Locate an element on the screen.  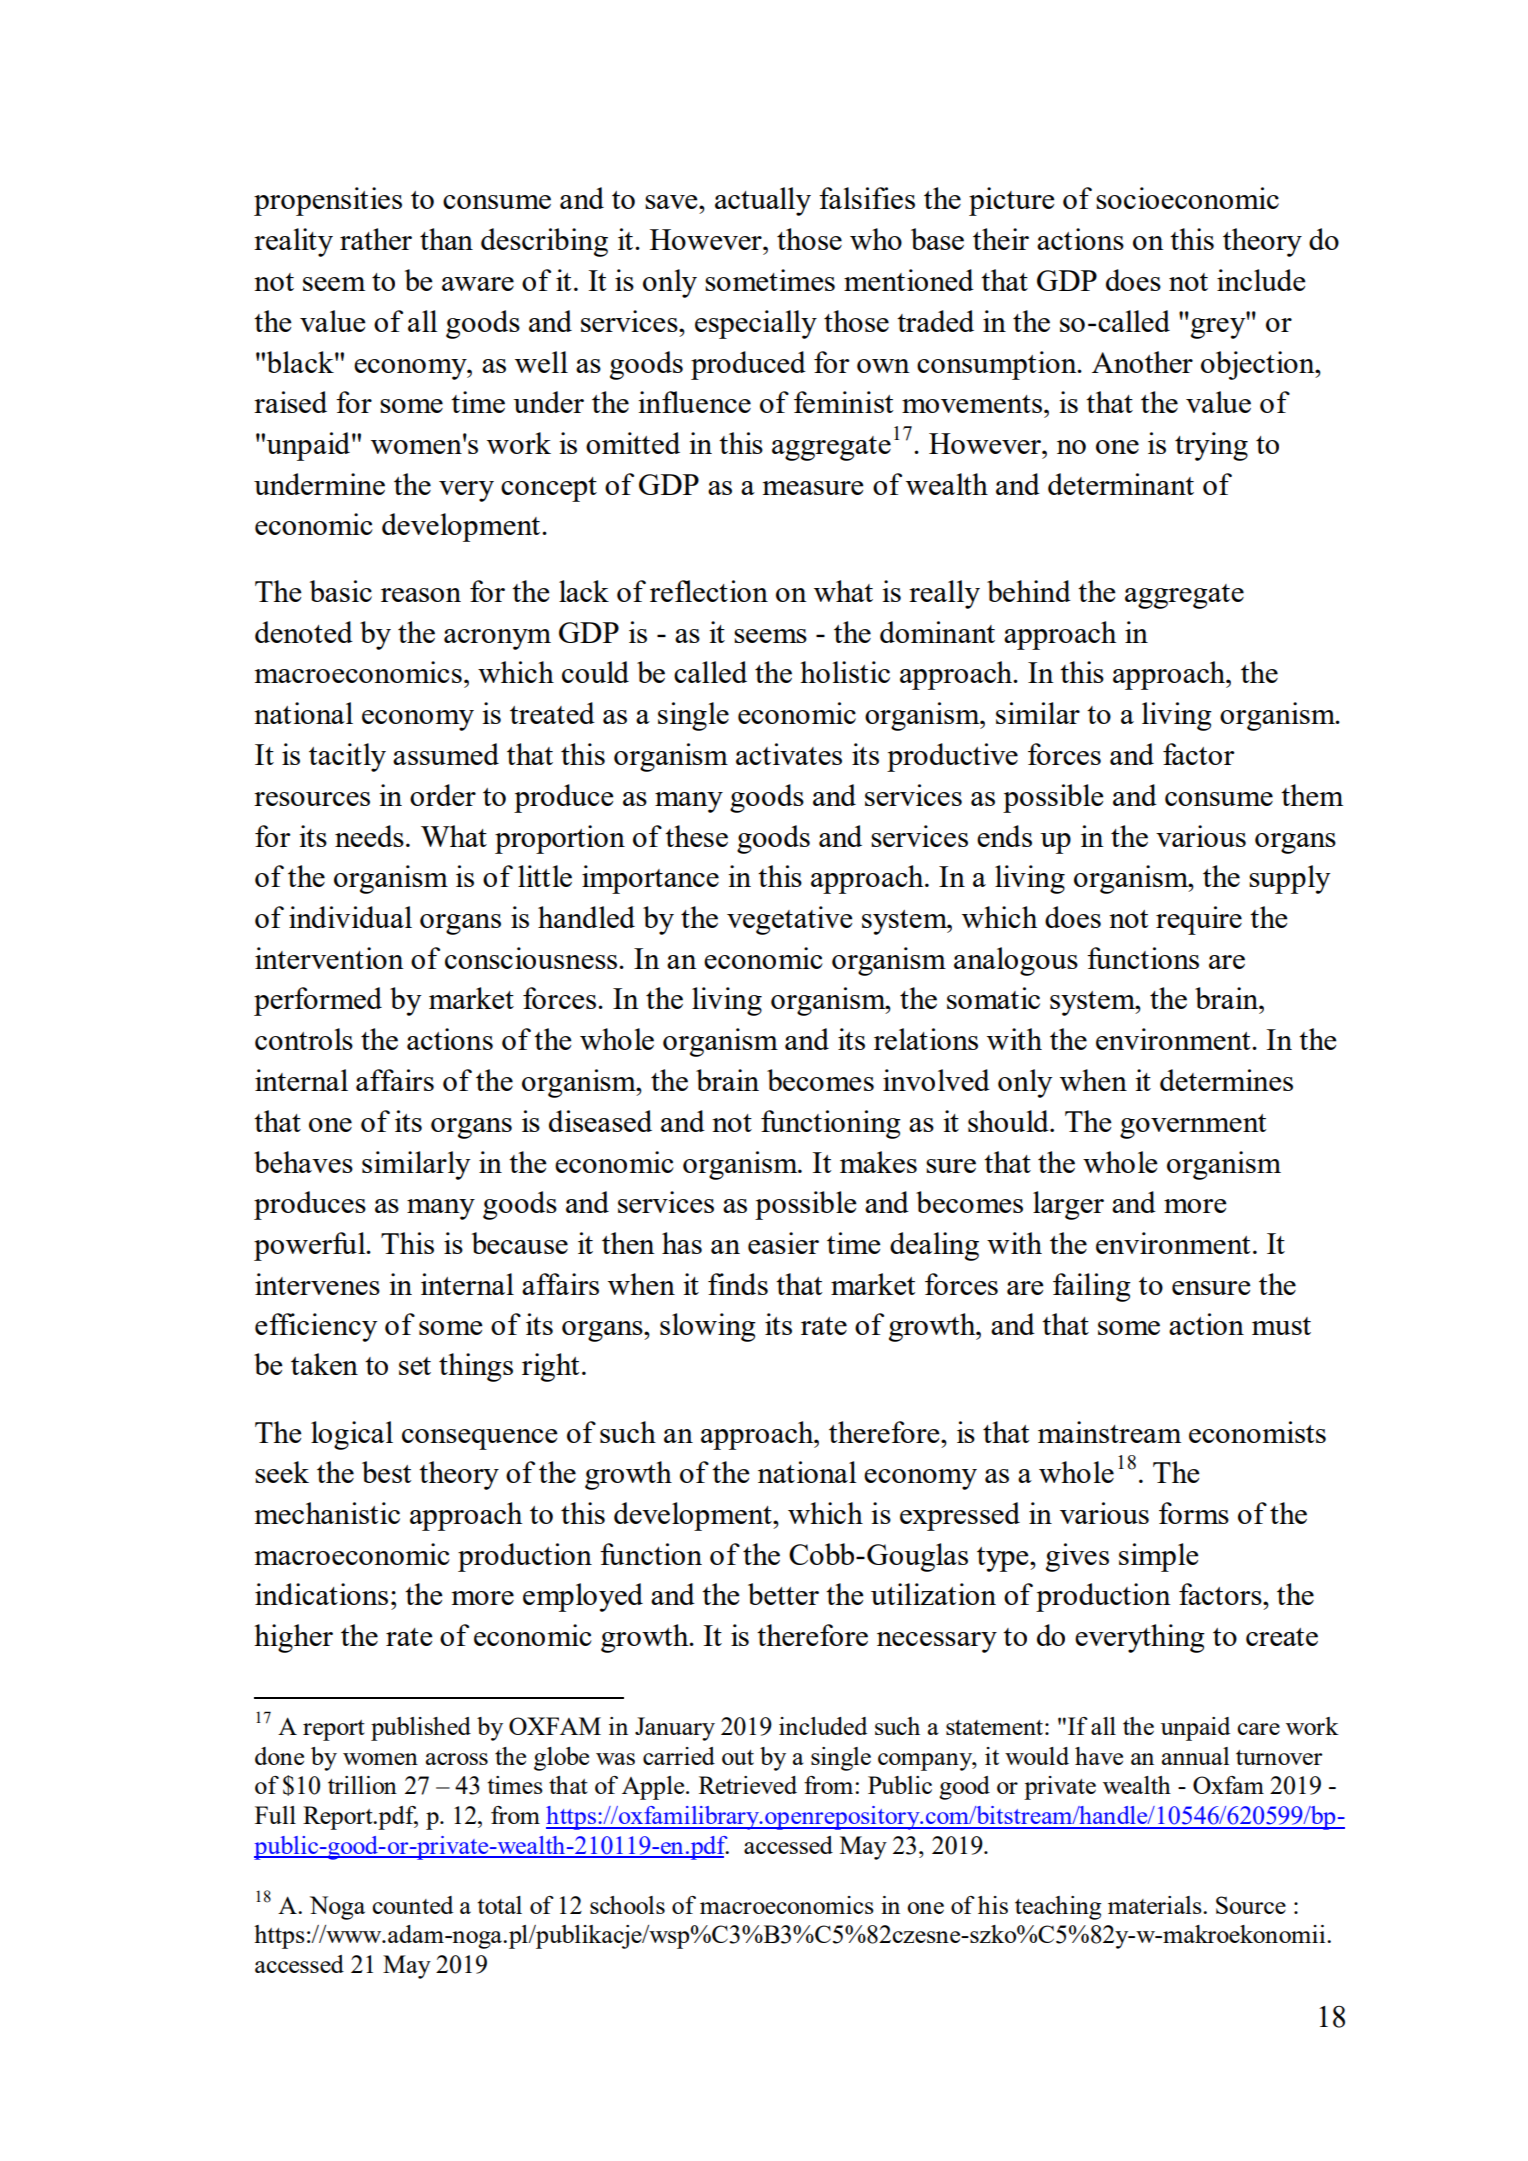
behind is located at coordinates (1029, 591).
